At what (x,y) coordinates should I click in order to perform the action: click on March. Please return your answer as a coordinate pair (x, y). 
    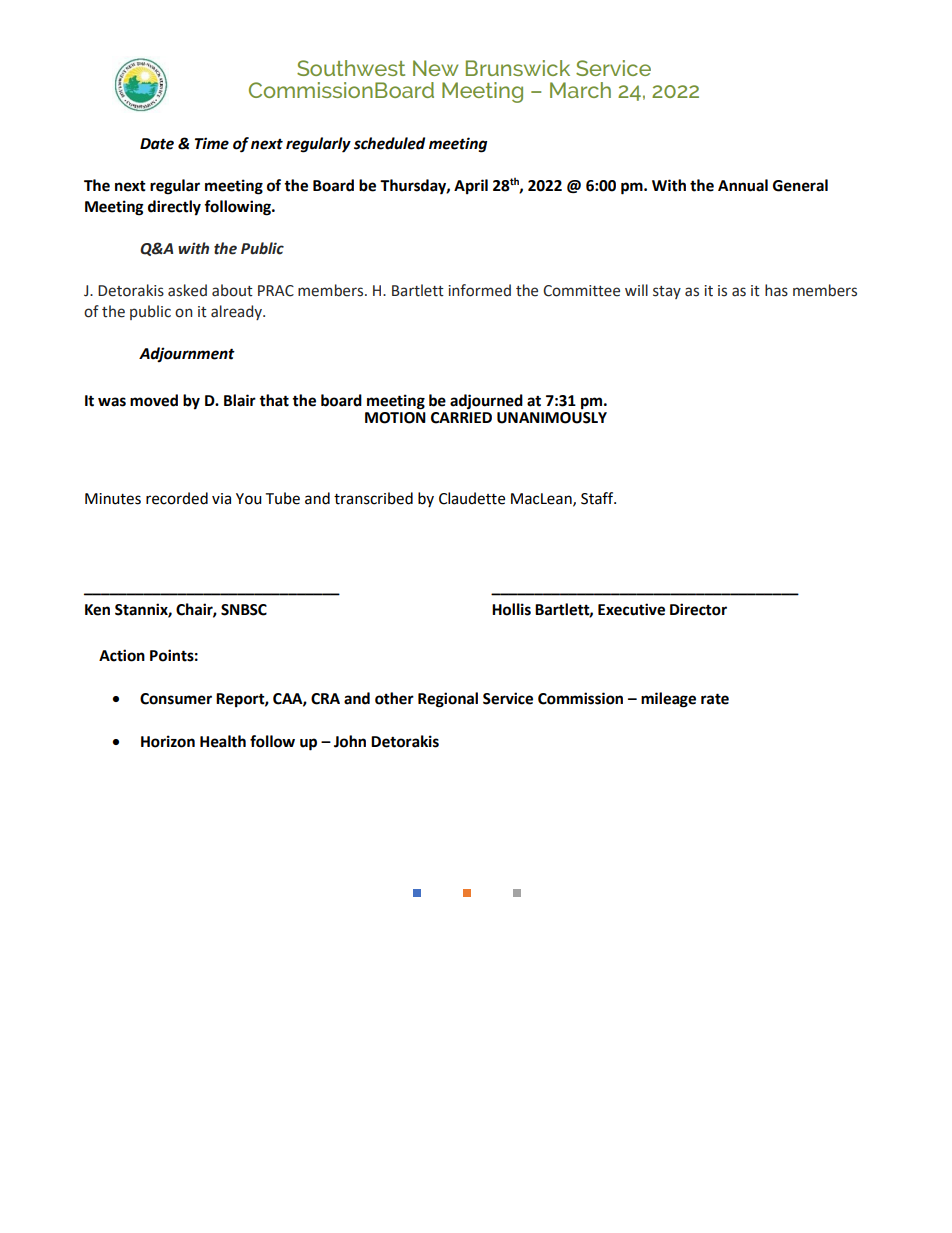
    Looking at the image, I should click on (580, 90).
